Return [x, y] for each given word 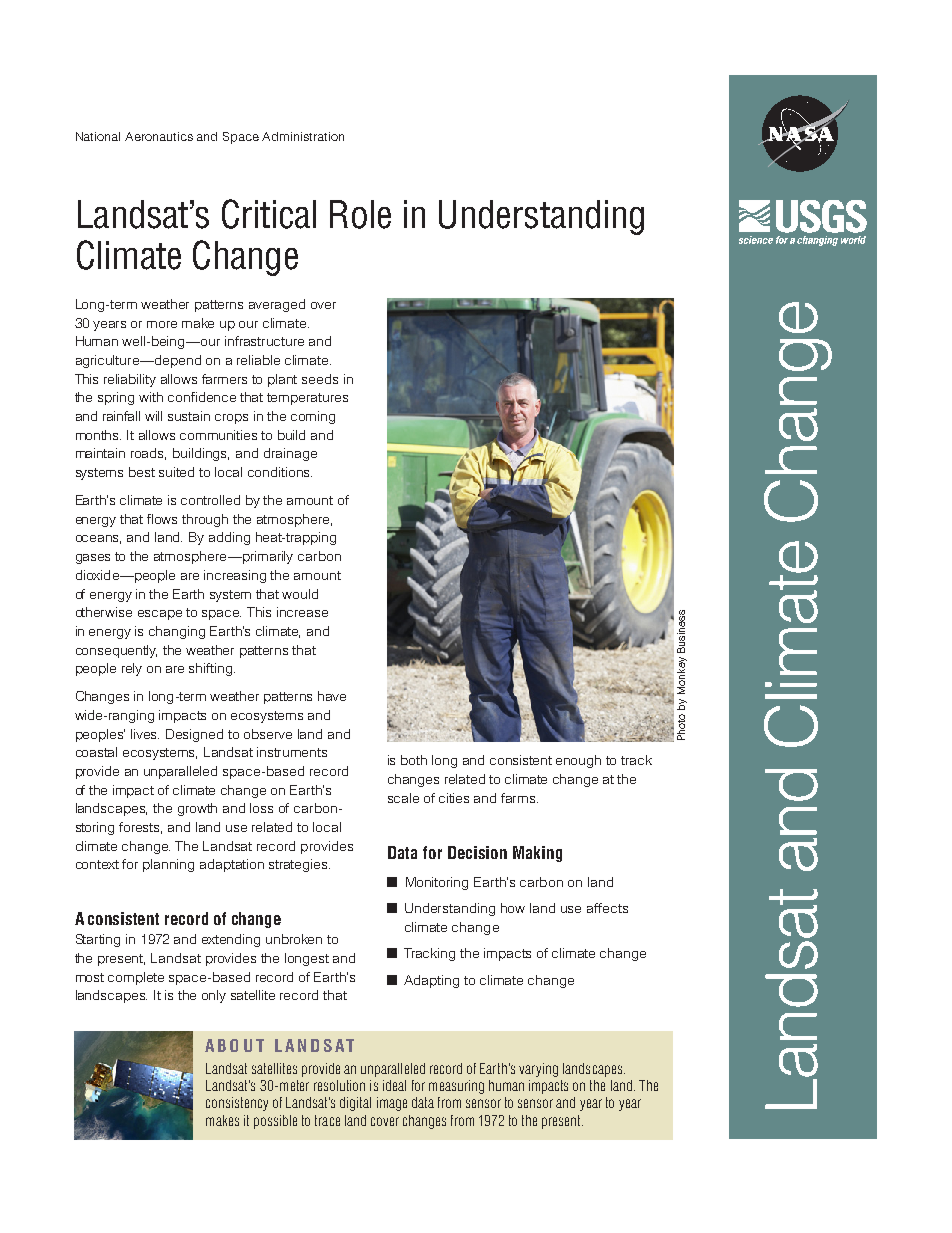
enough [578, 761]
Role [360, 214]
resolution [339, 1085]
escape [160, 615]
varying [538, 1070]
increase [302, 612]
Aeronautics [159, 136]
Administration [303, 136]
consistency [237, 1104]
